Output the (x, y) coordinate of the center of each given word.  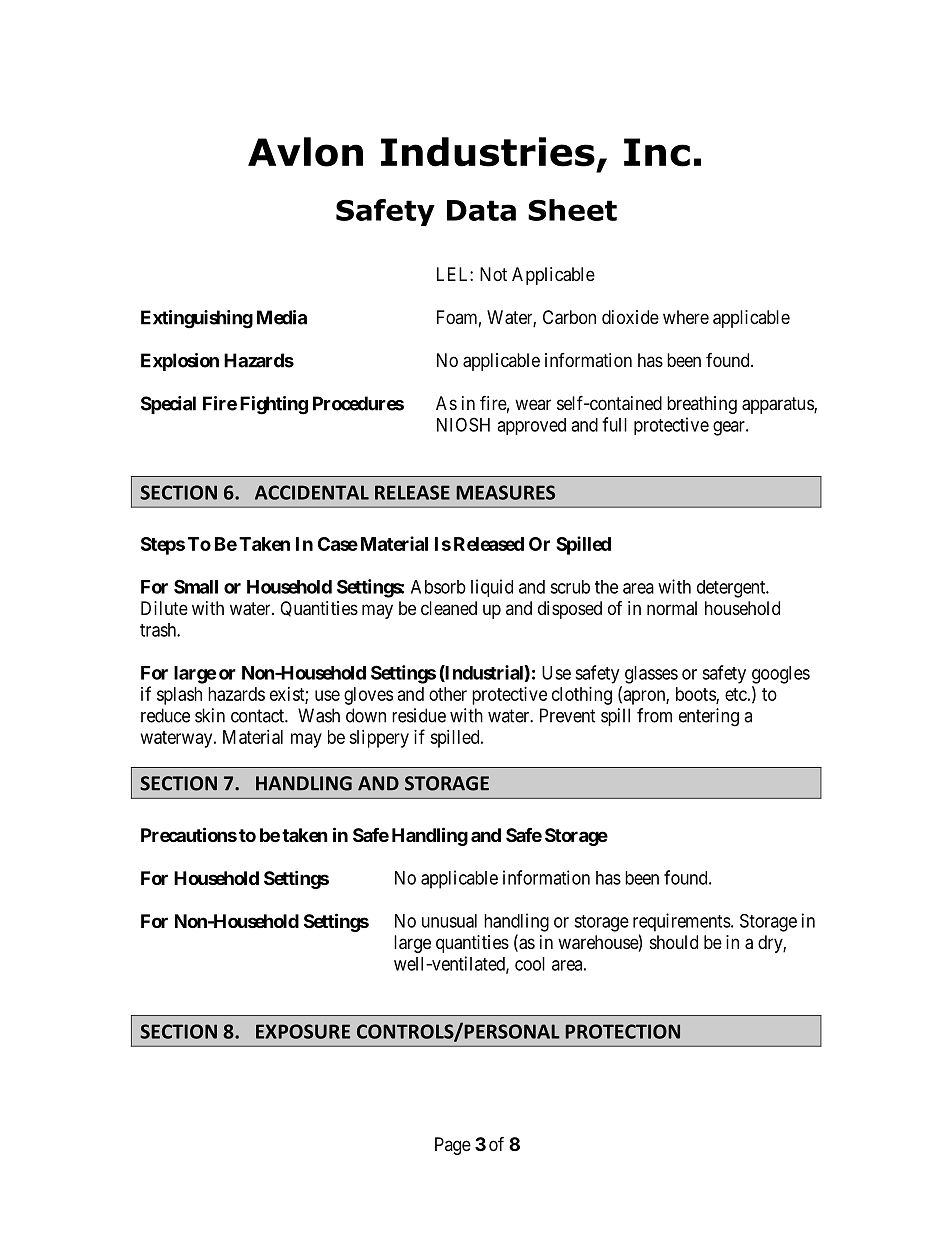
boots (696, 695)
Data (481, 210)
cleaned (449, 608)
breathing (702, 405)
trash (159, 630)
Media (282, 317)
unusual (449, 921)
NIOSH (463, 424)
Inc (657, 152)
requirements (682, 922)
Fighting (274, 405)
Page (453, 1146)
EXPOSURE (303, 1031)
